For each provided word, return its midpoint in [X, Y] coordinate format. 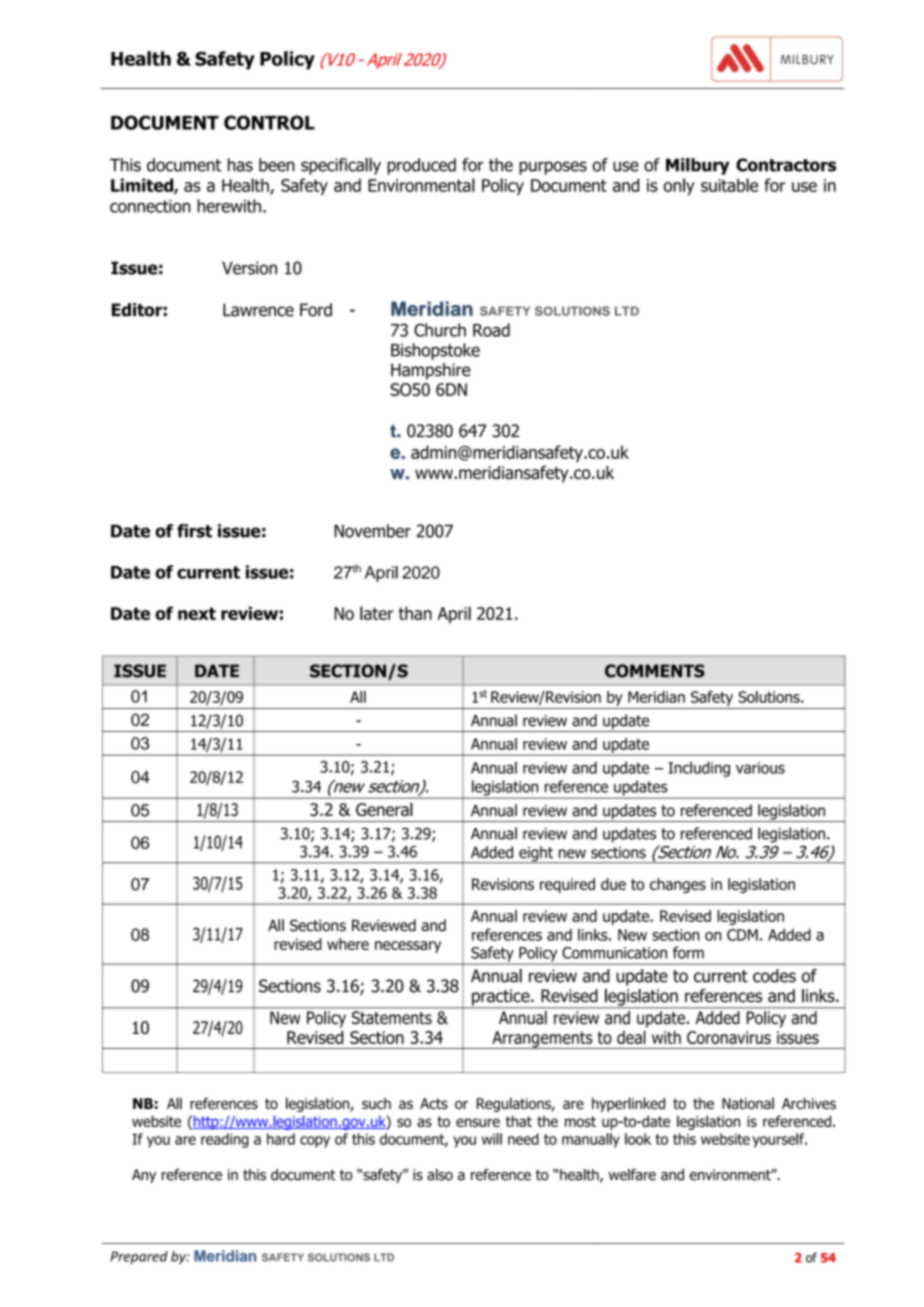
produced [421, 166]
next [197, 613]
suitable [729, 185]
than [415, 613]
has [240, 165]
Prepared [139, 1257]
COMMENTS [655, 671]
